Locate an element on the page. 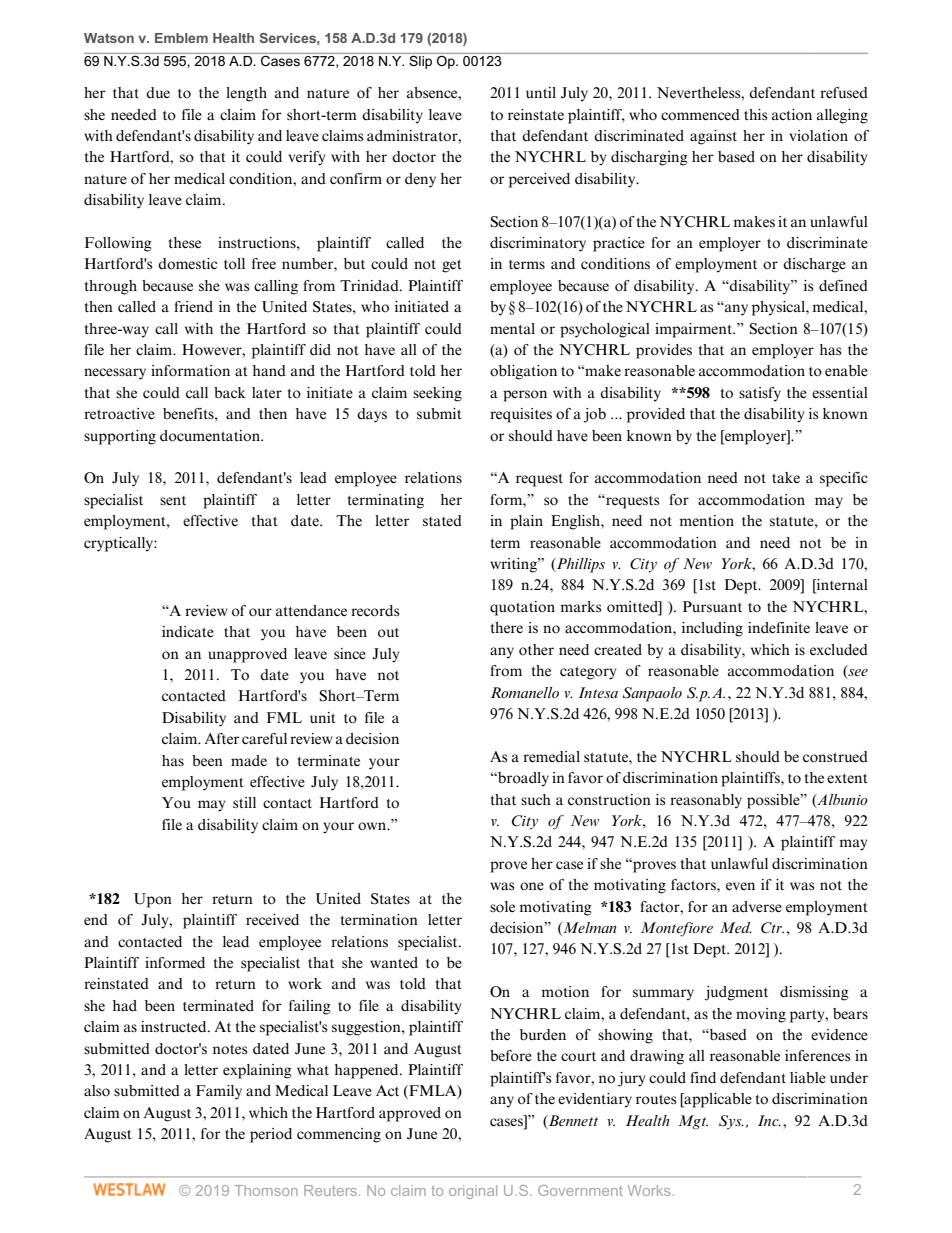 The width and height of the page is (952, 1233). period is located at coordinates (271, 1135).
